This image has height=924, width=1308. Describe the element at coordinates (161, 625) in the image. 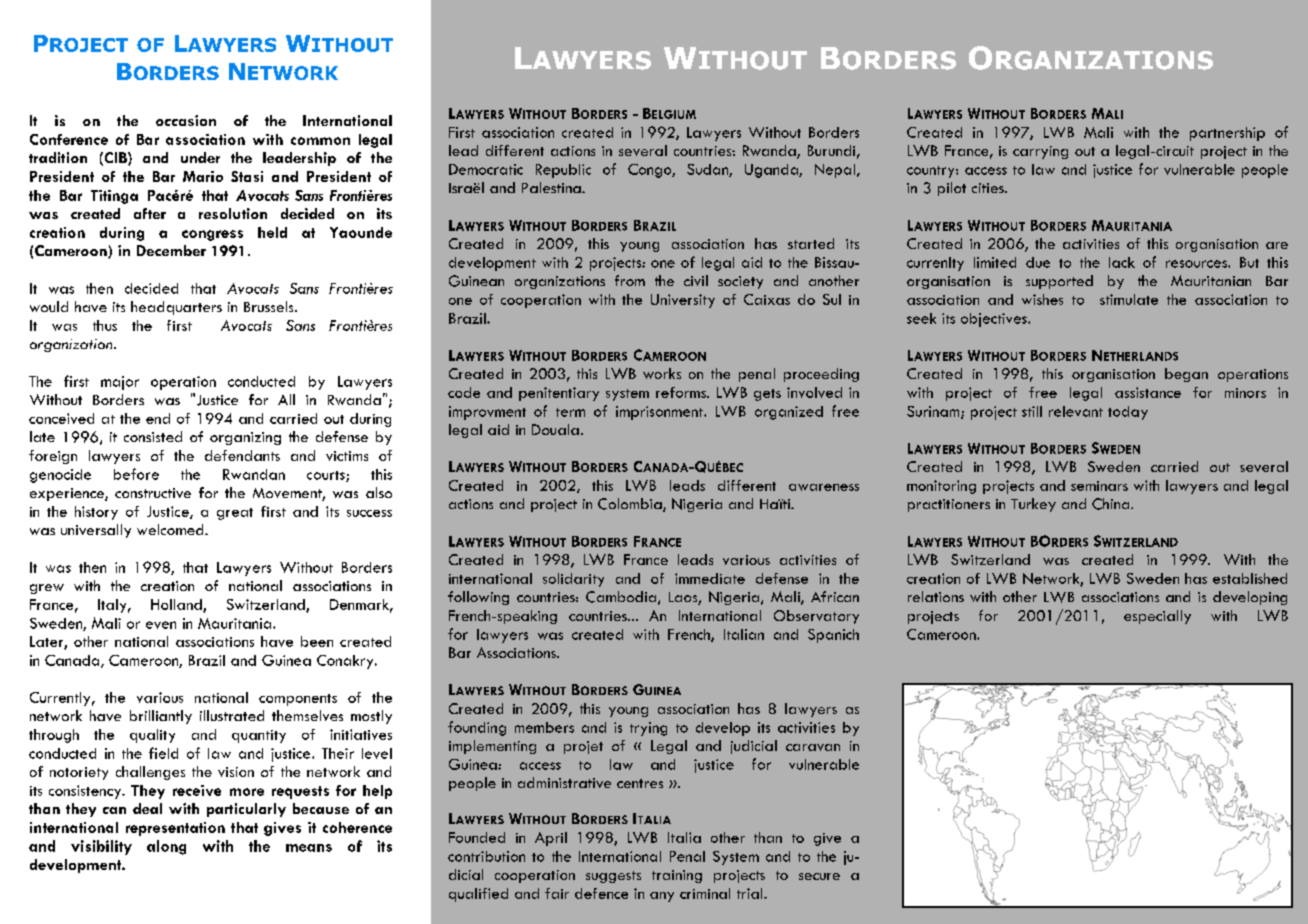

I see `even` at that location.
